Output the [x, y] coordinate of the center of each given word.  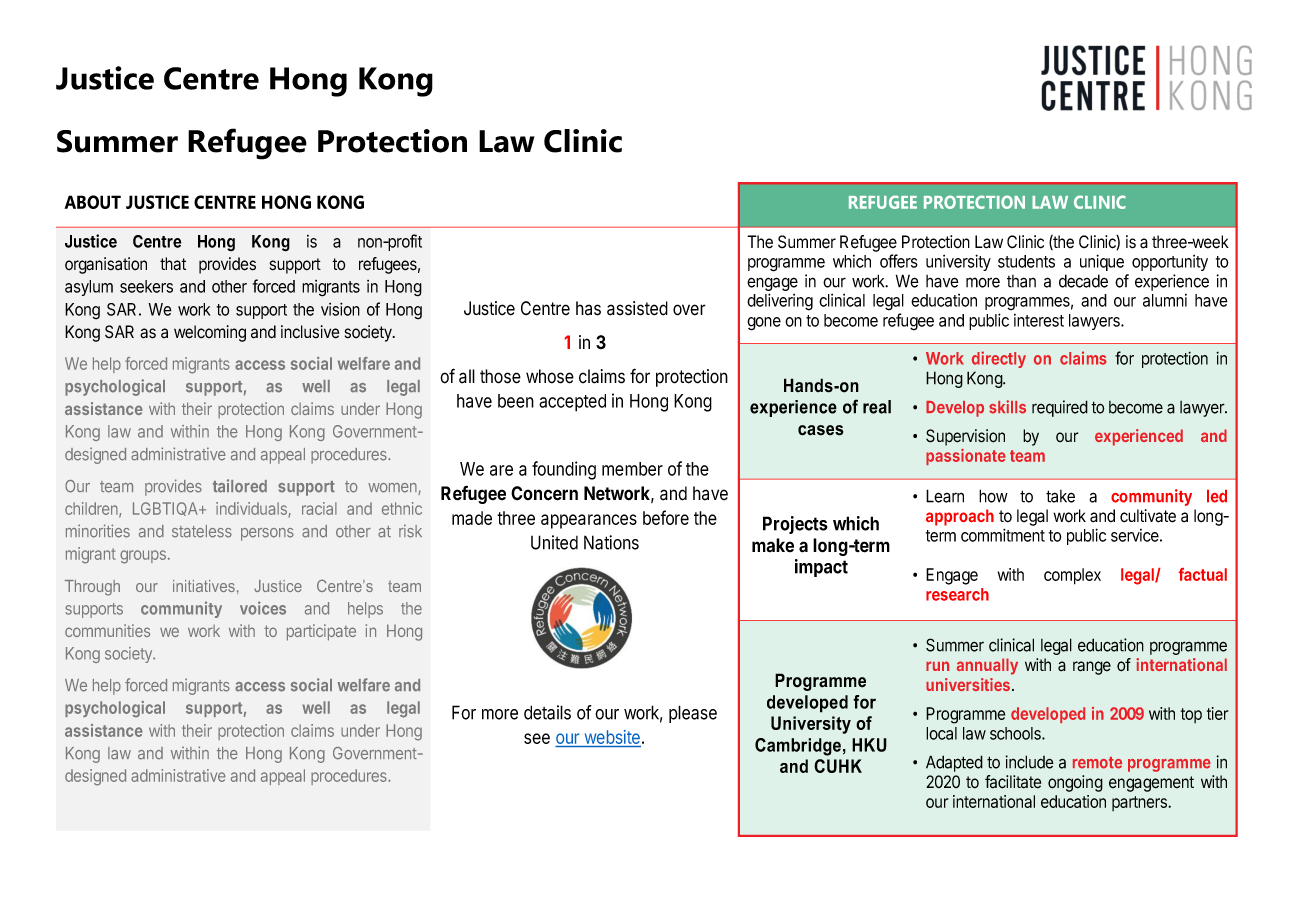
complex [1072, 576]
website [611, 738]
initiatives [204, 586]
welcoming [210, 333]
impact [821, 568]
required [1060, 408]
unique [1102, 262]
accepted [572, 403]
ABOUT [92, 202]
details [547, 712]
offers [899, 261]
